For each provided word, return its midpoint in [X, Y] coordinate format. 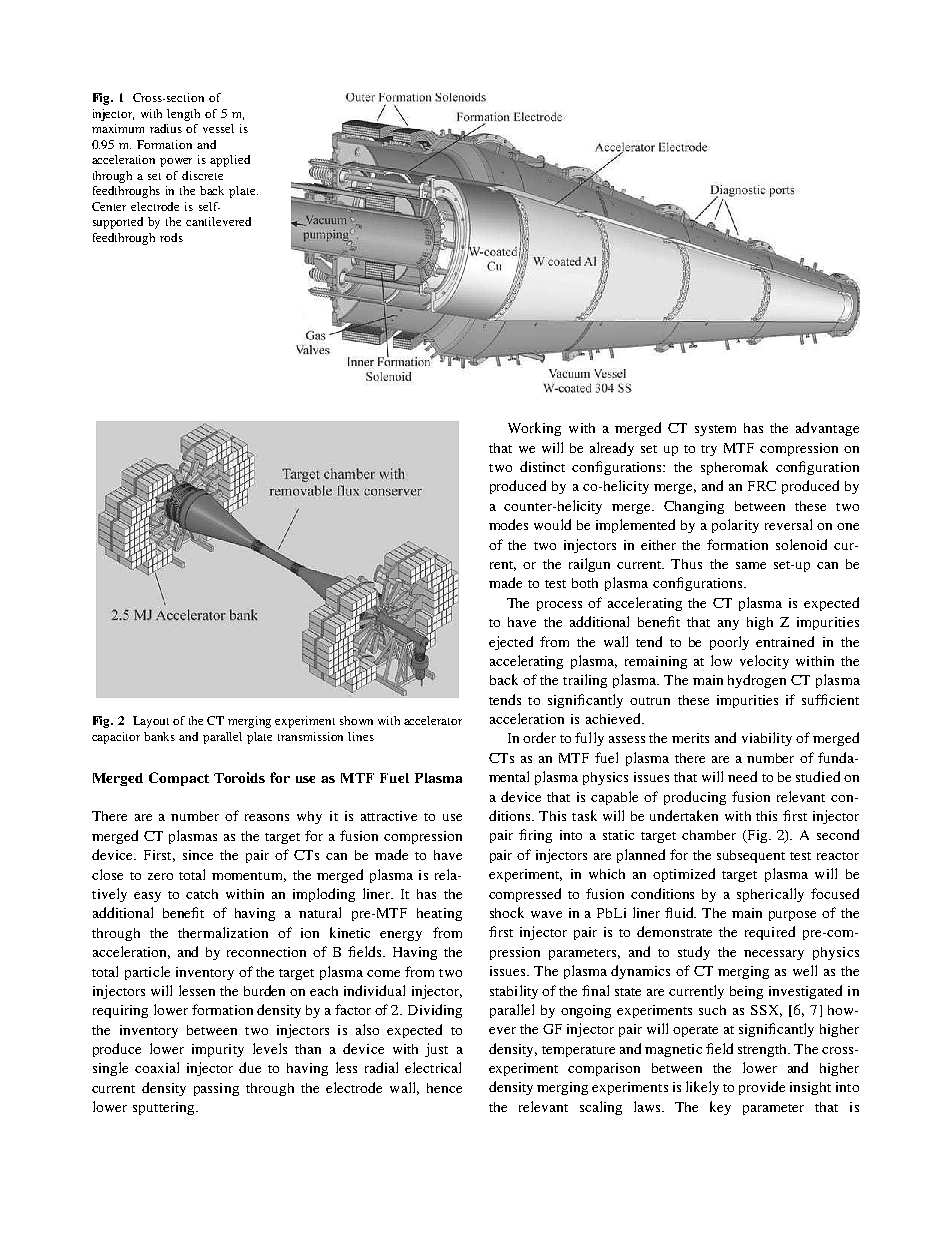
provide [762, 1088]
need [742, 776]
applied [230, 161]
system [715, 430]
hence [444, 1088]
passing [216, 1089]
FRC [762, 486]
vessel [218, 128]
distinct [542, 466]
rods [171, 237]
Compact [179, 779]
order [539, 737]
